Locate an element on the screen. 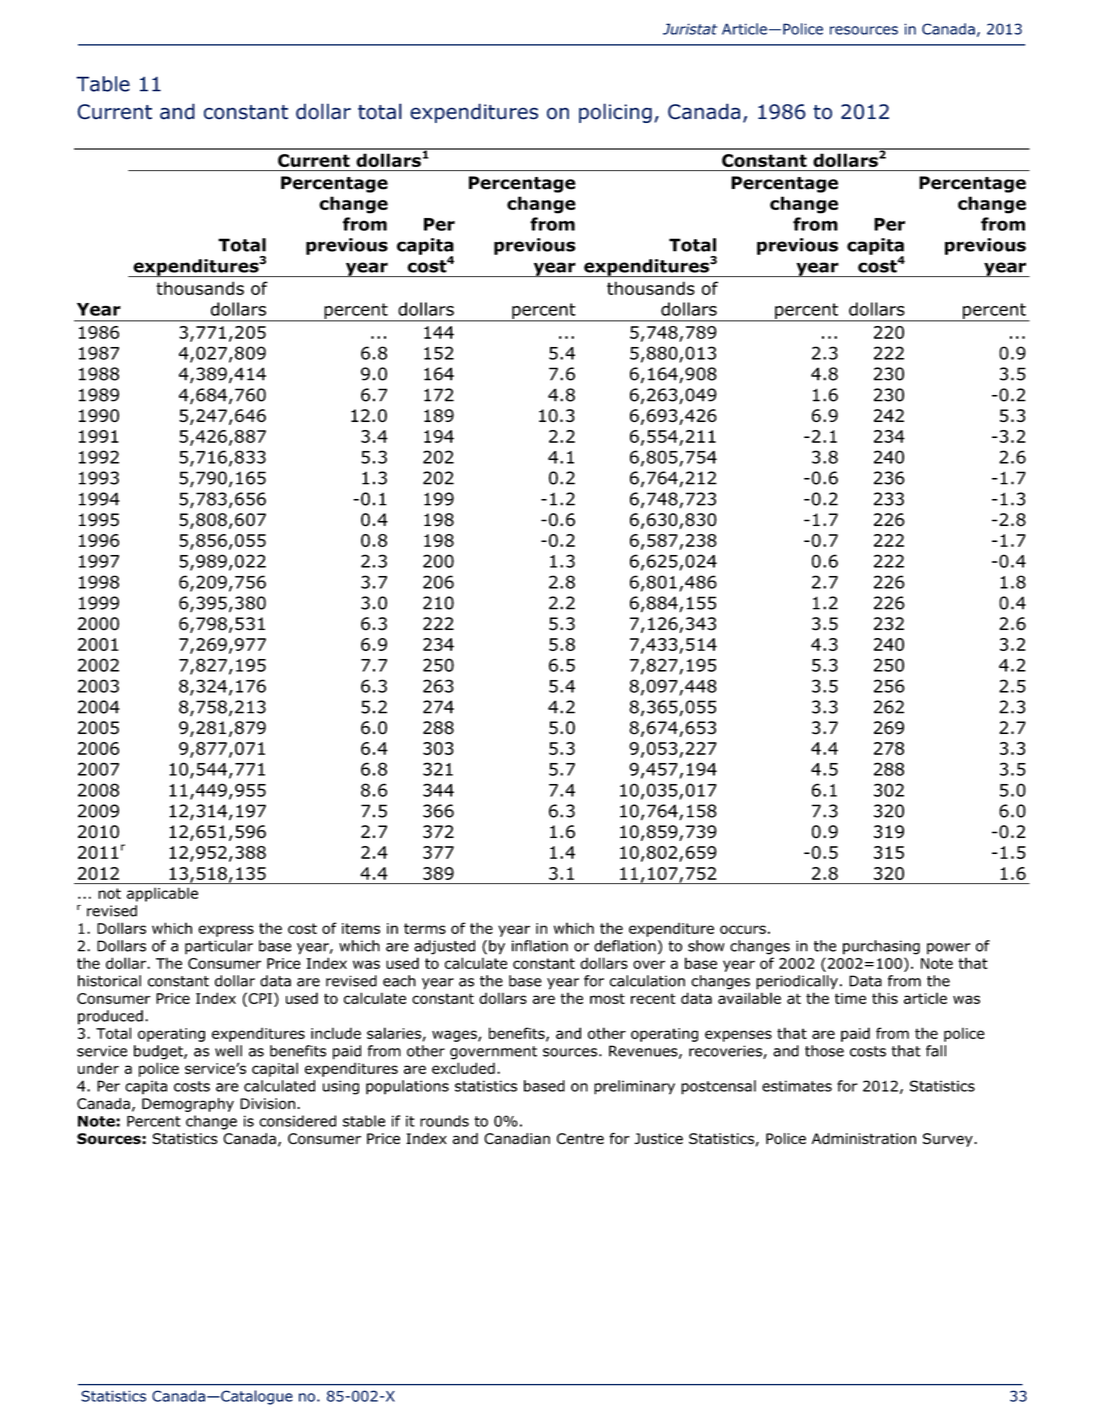 This screenshot has width=1103, height=1427. policing is located at coordinates (615, 113).
